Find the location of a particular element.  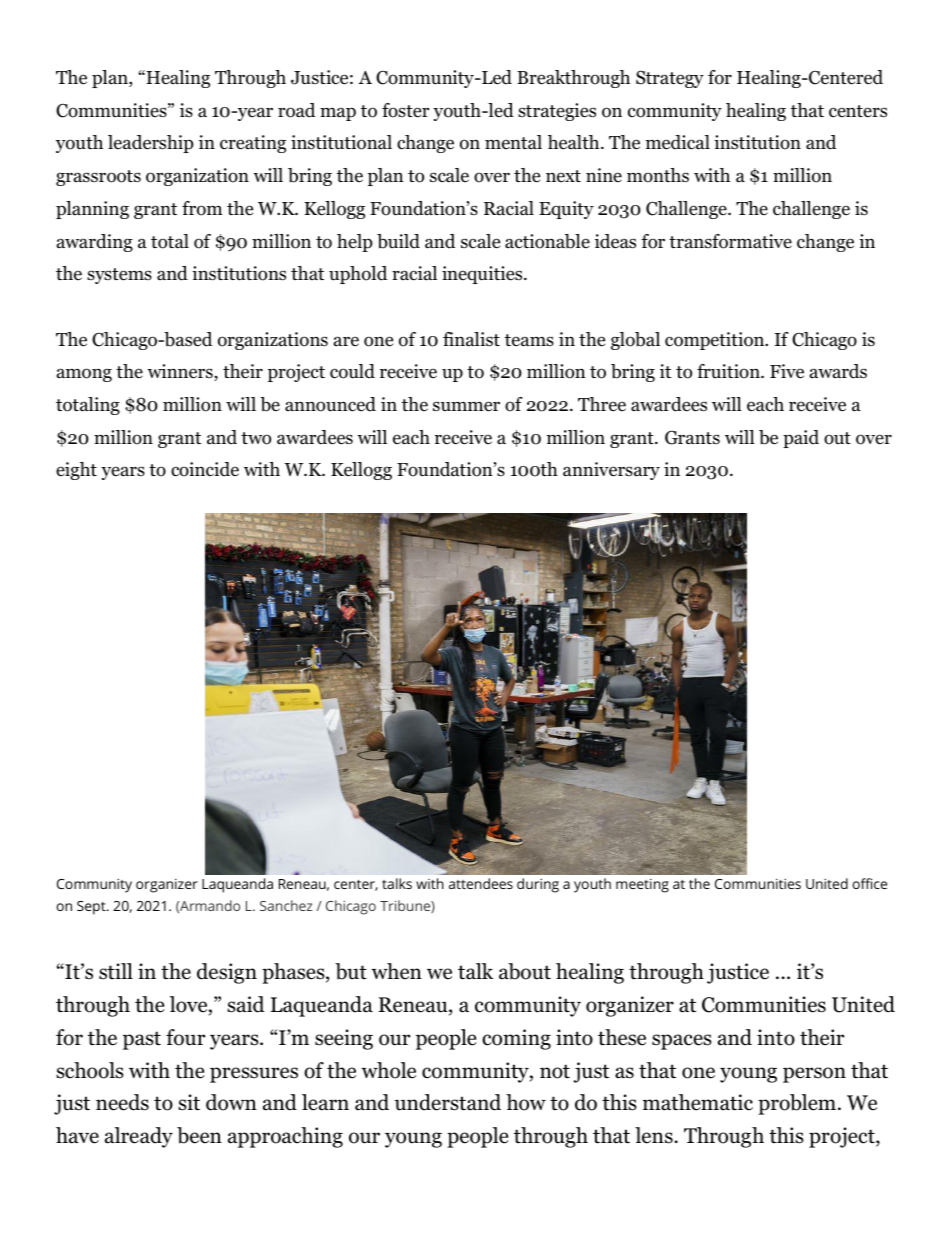

sit is located at coordinates (189, 1102).
